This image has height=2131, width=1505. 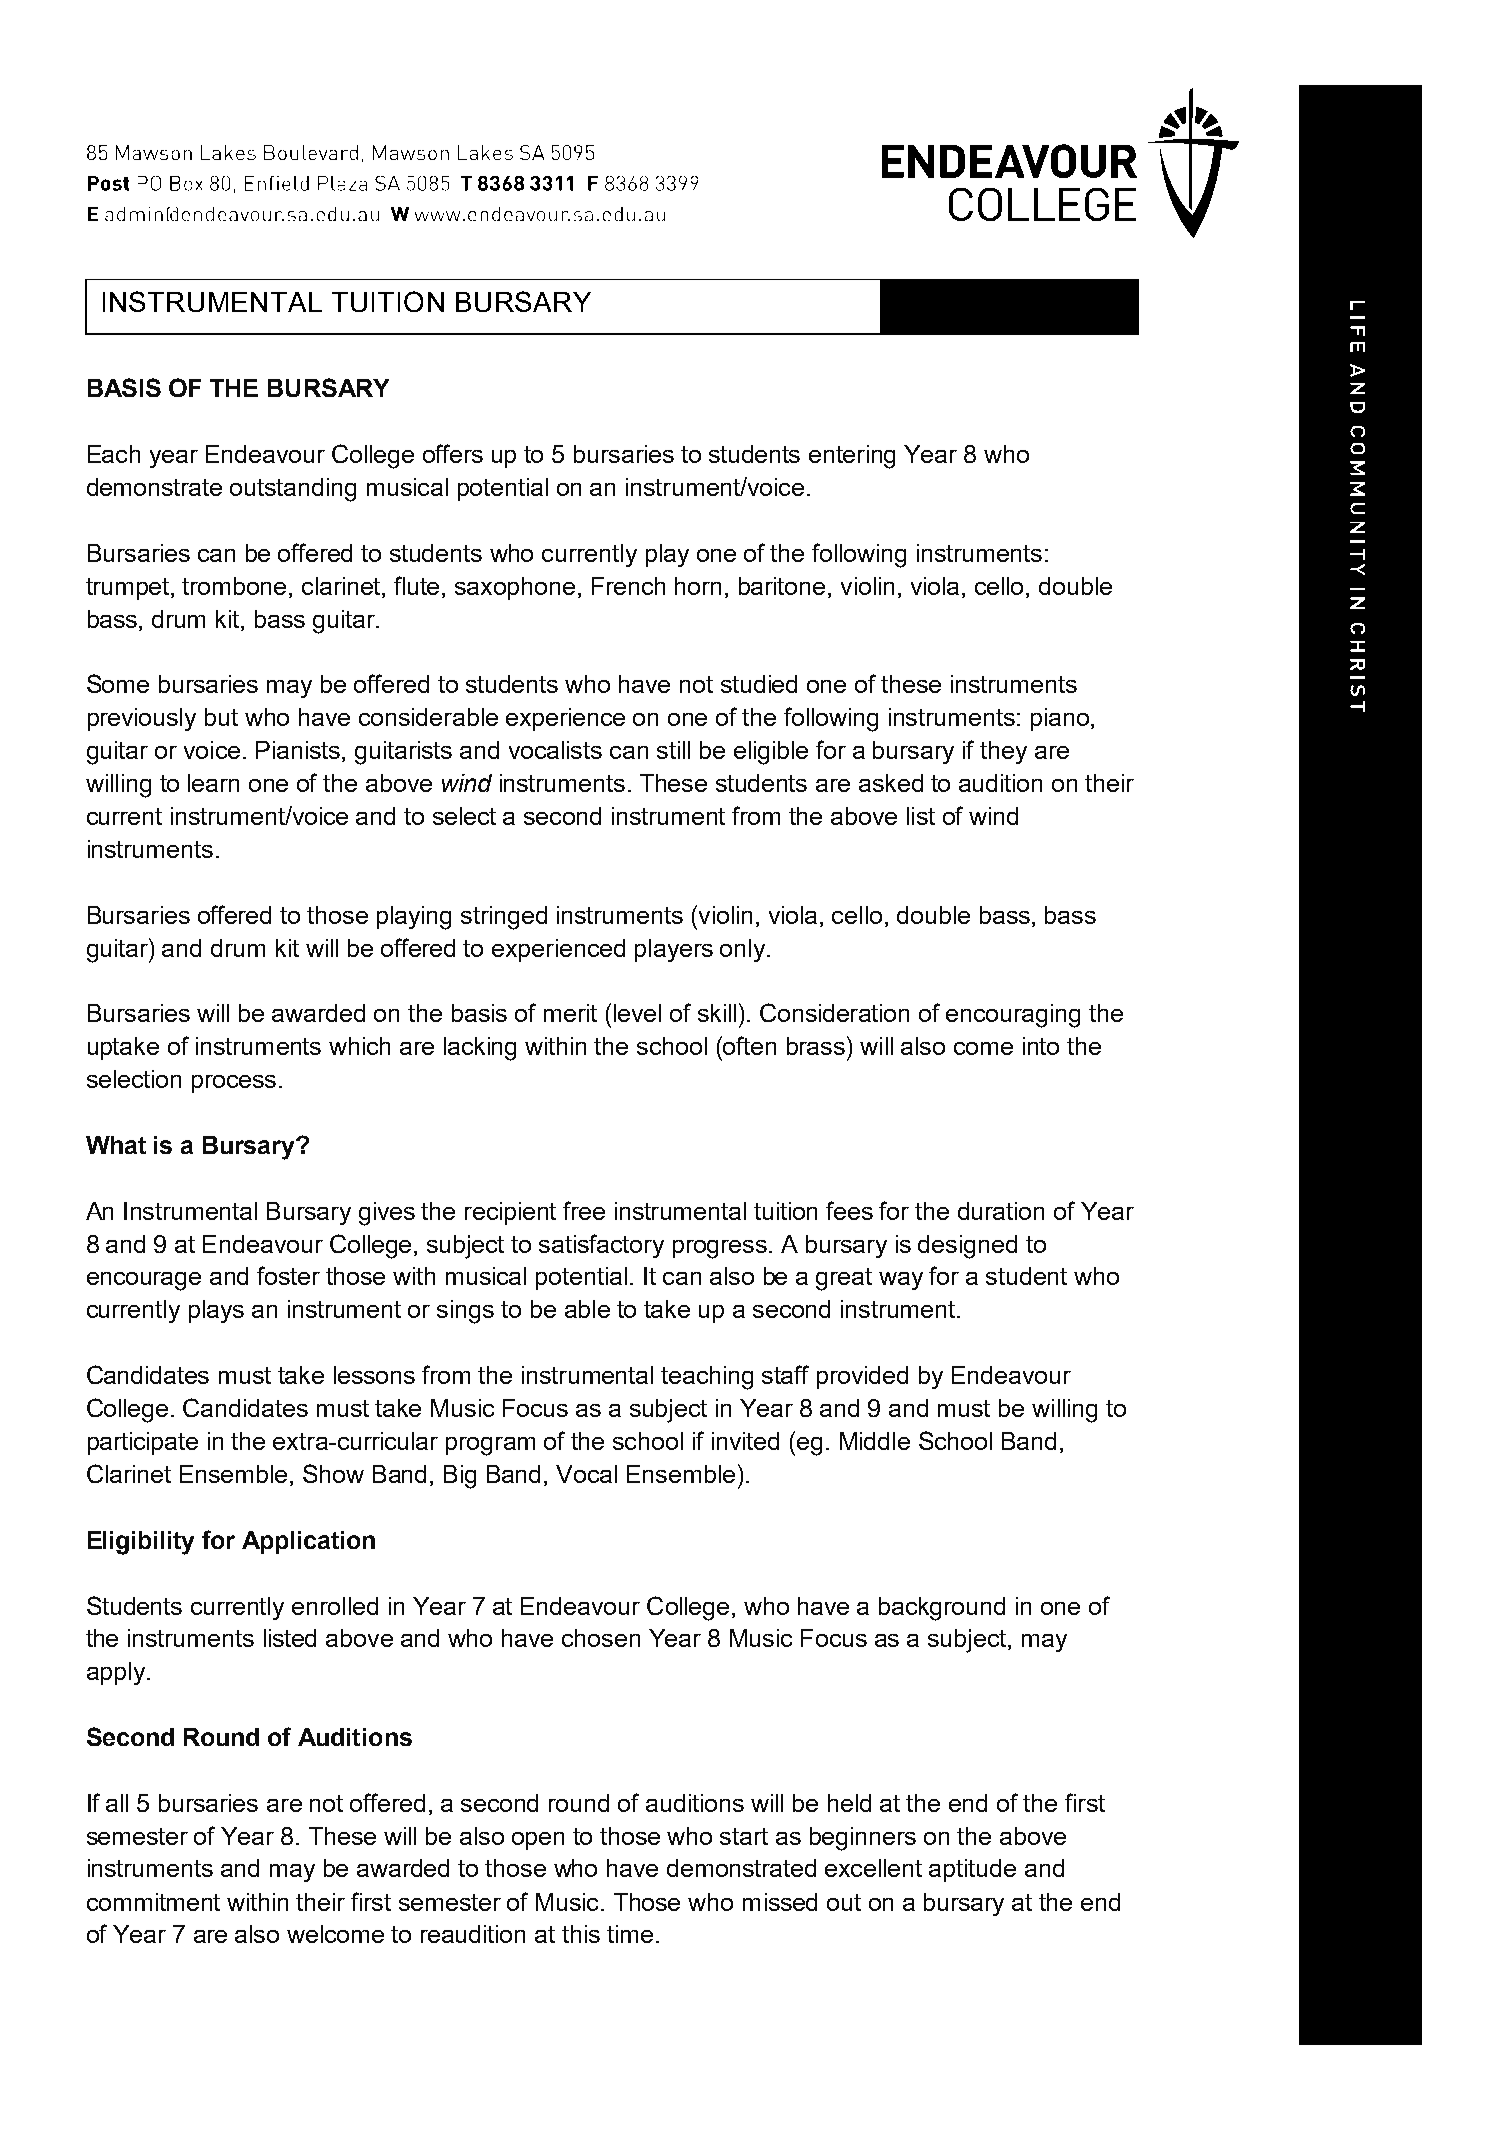 I want to click on Middle, so click(x=875, y=1441).
